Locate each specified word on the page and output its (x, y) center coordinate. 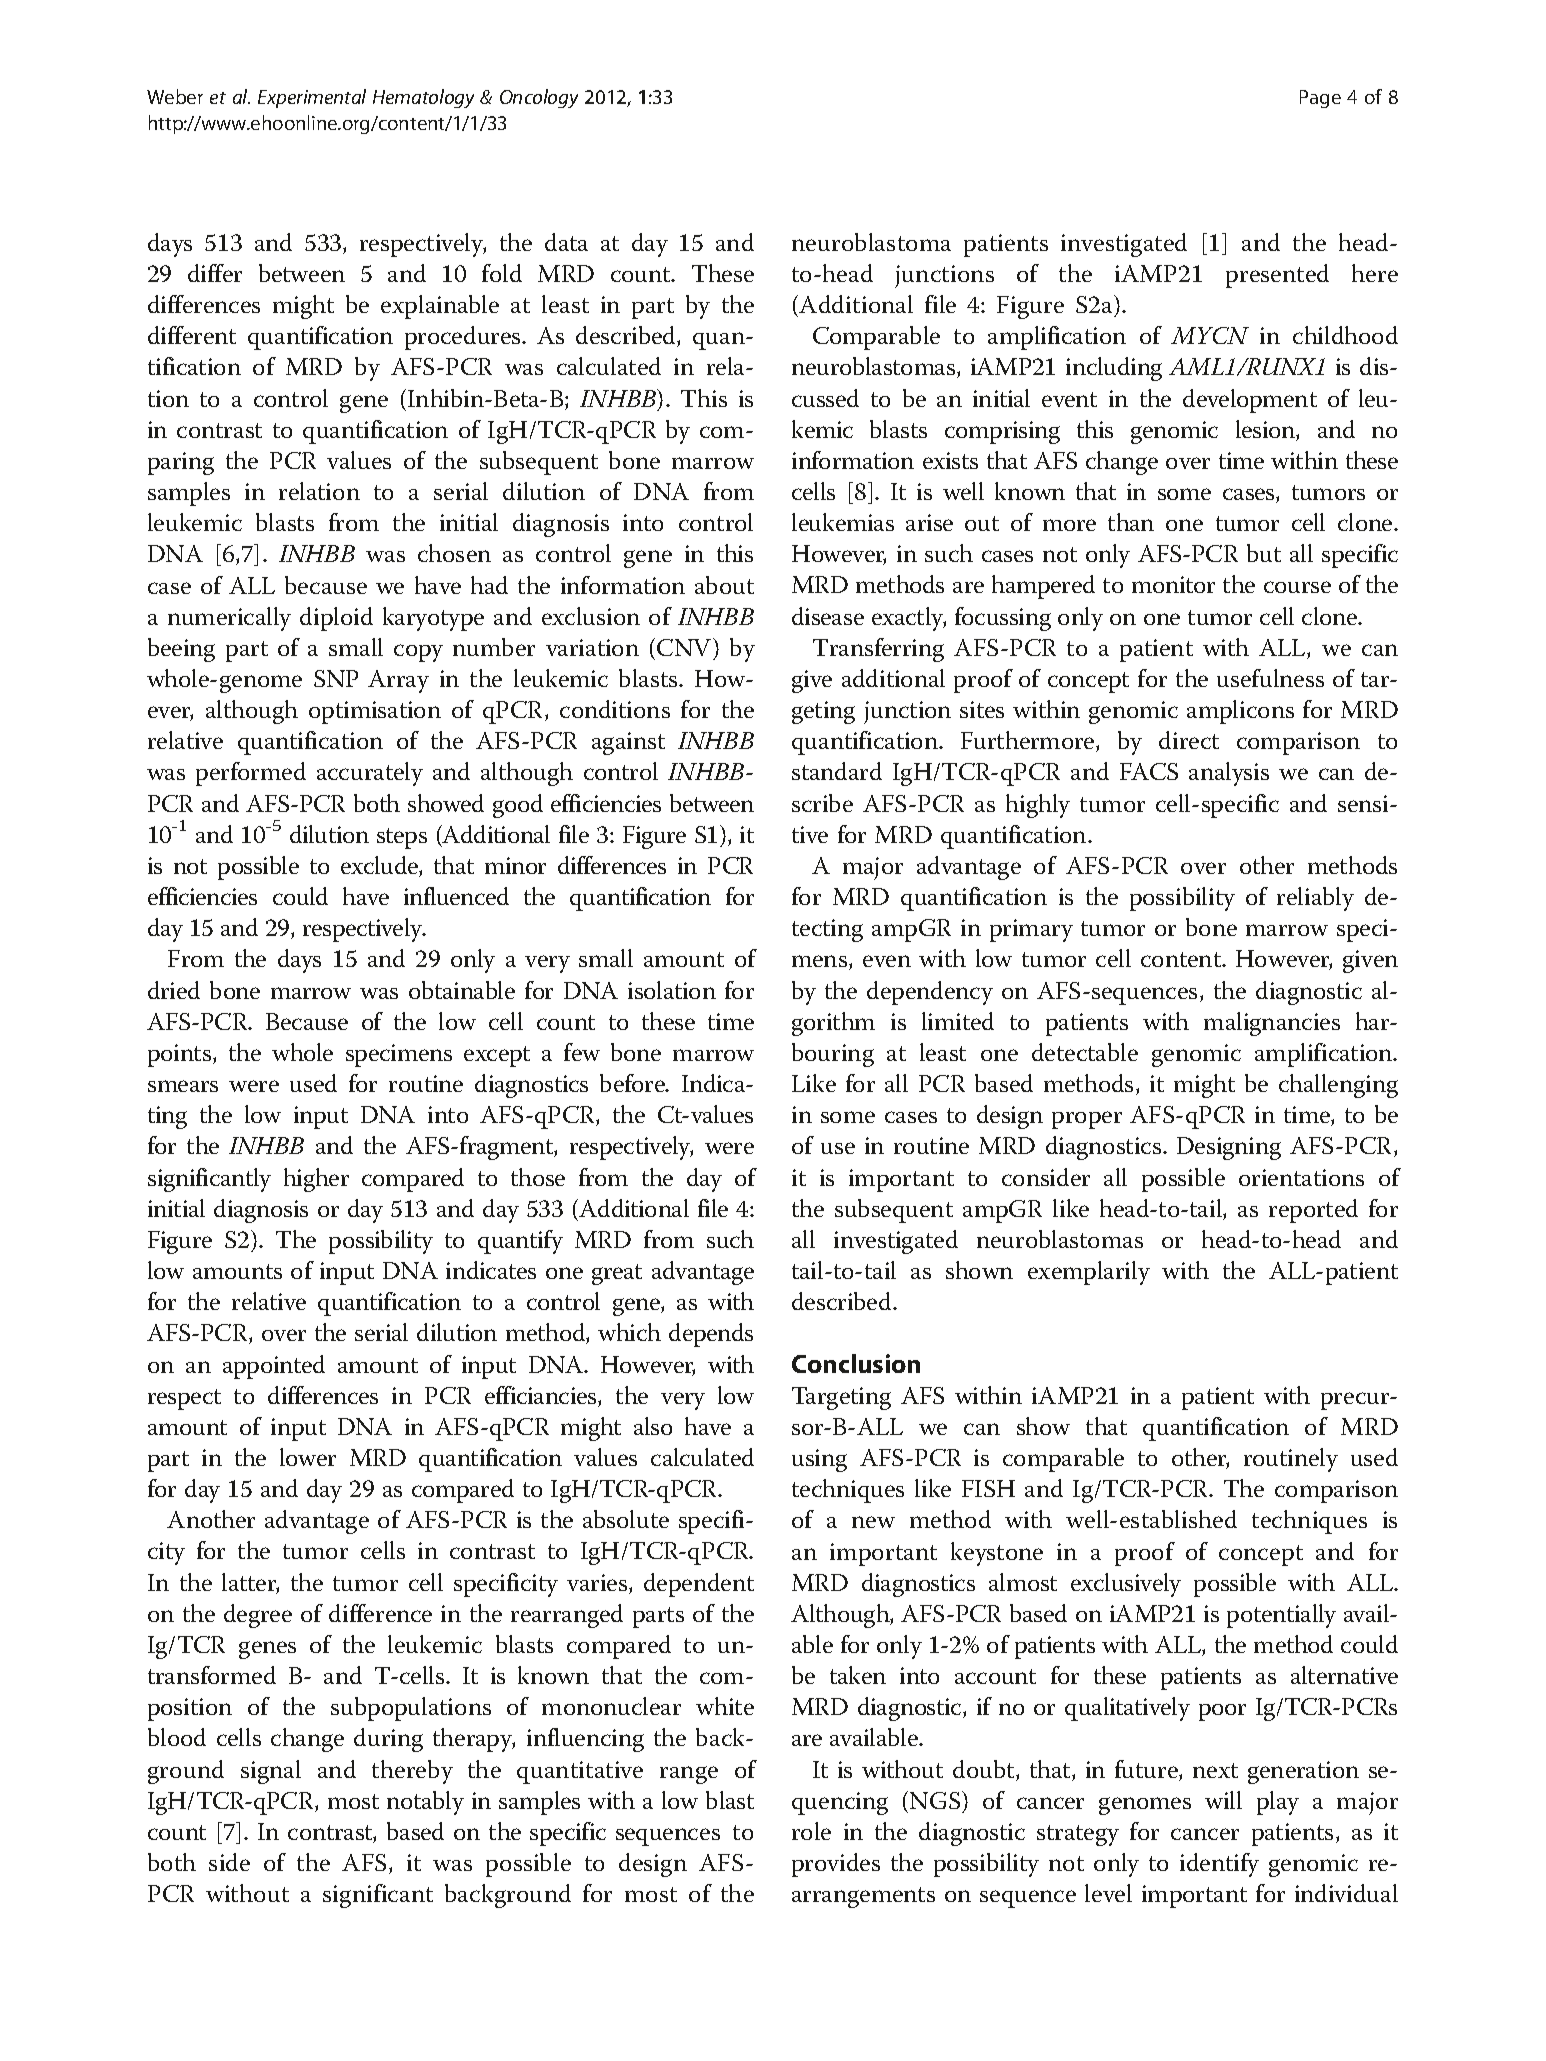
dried (174, 990)
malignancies (1272, 1024)
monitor (1173, 584)
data (566, 242)
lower (308, 1457)
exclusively (1126, 1585)
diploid (336, 619)
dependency (930, 993)
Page (1320, 99)
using (819, 1460)
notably (425, 1803)
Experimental (312, 98)
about (724, 585)
